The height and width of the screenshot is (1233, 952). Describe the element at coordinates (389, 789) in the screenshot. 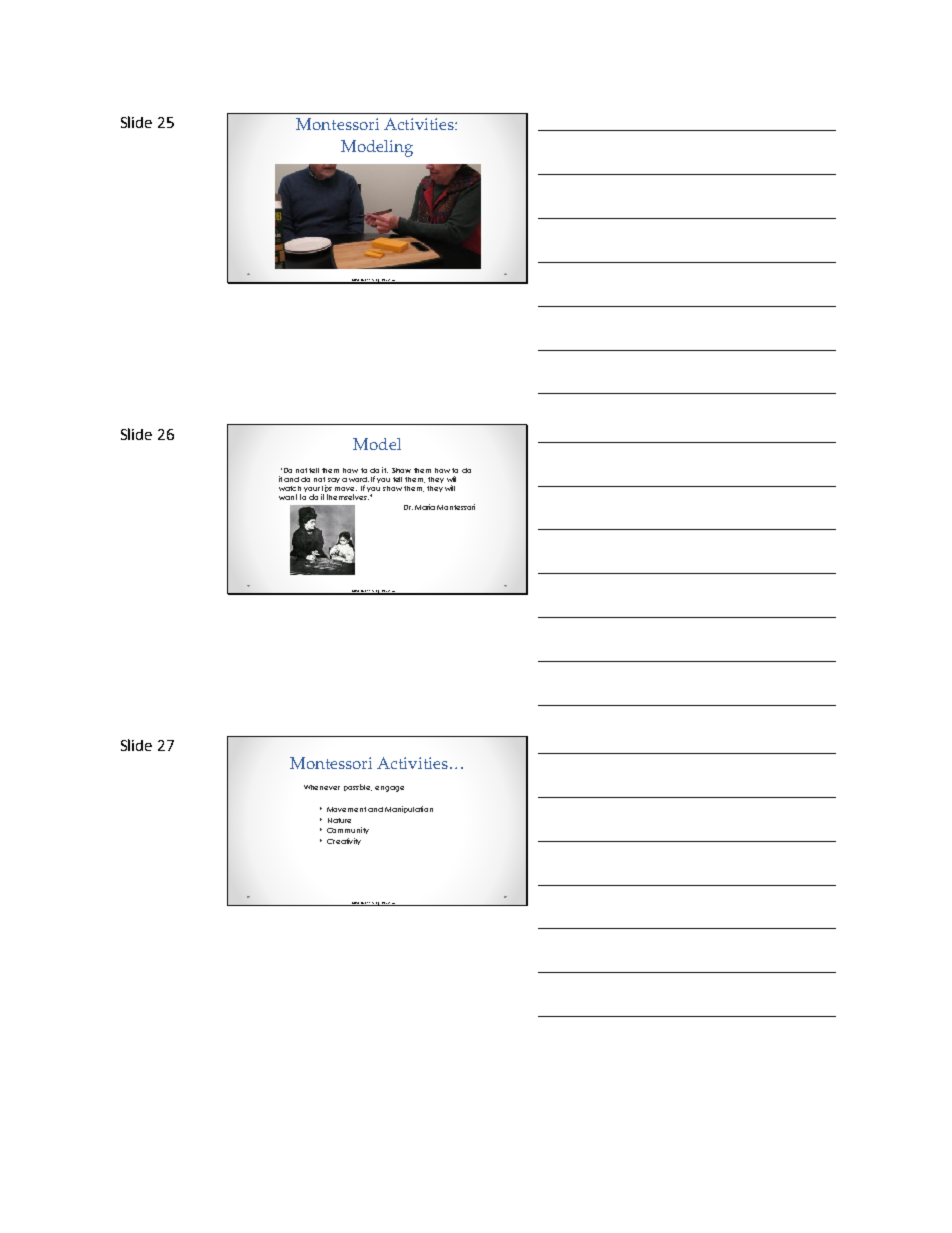

I see `engage` at that location.
